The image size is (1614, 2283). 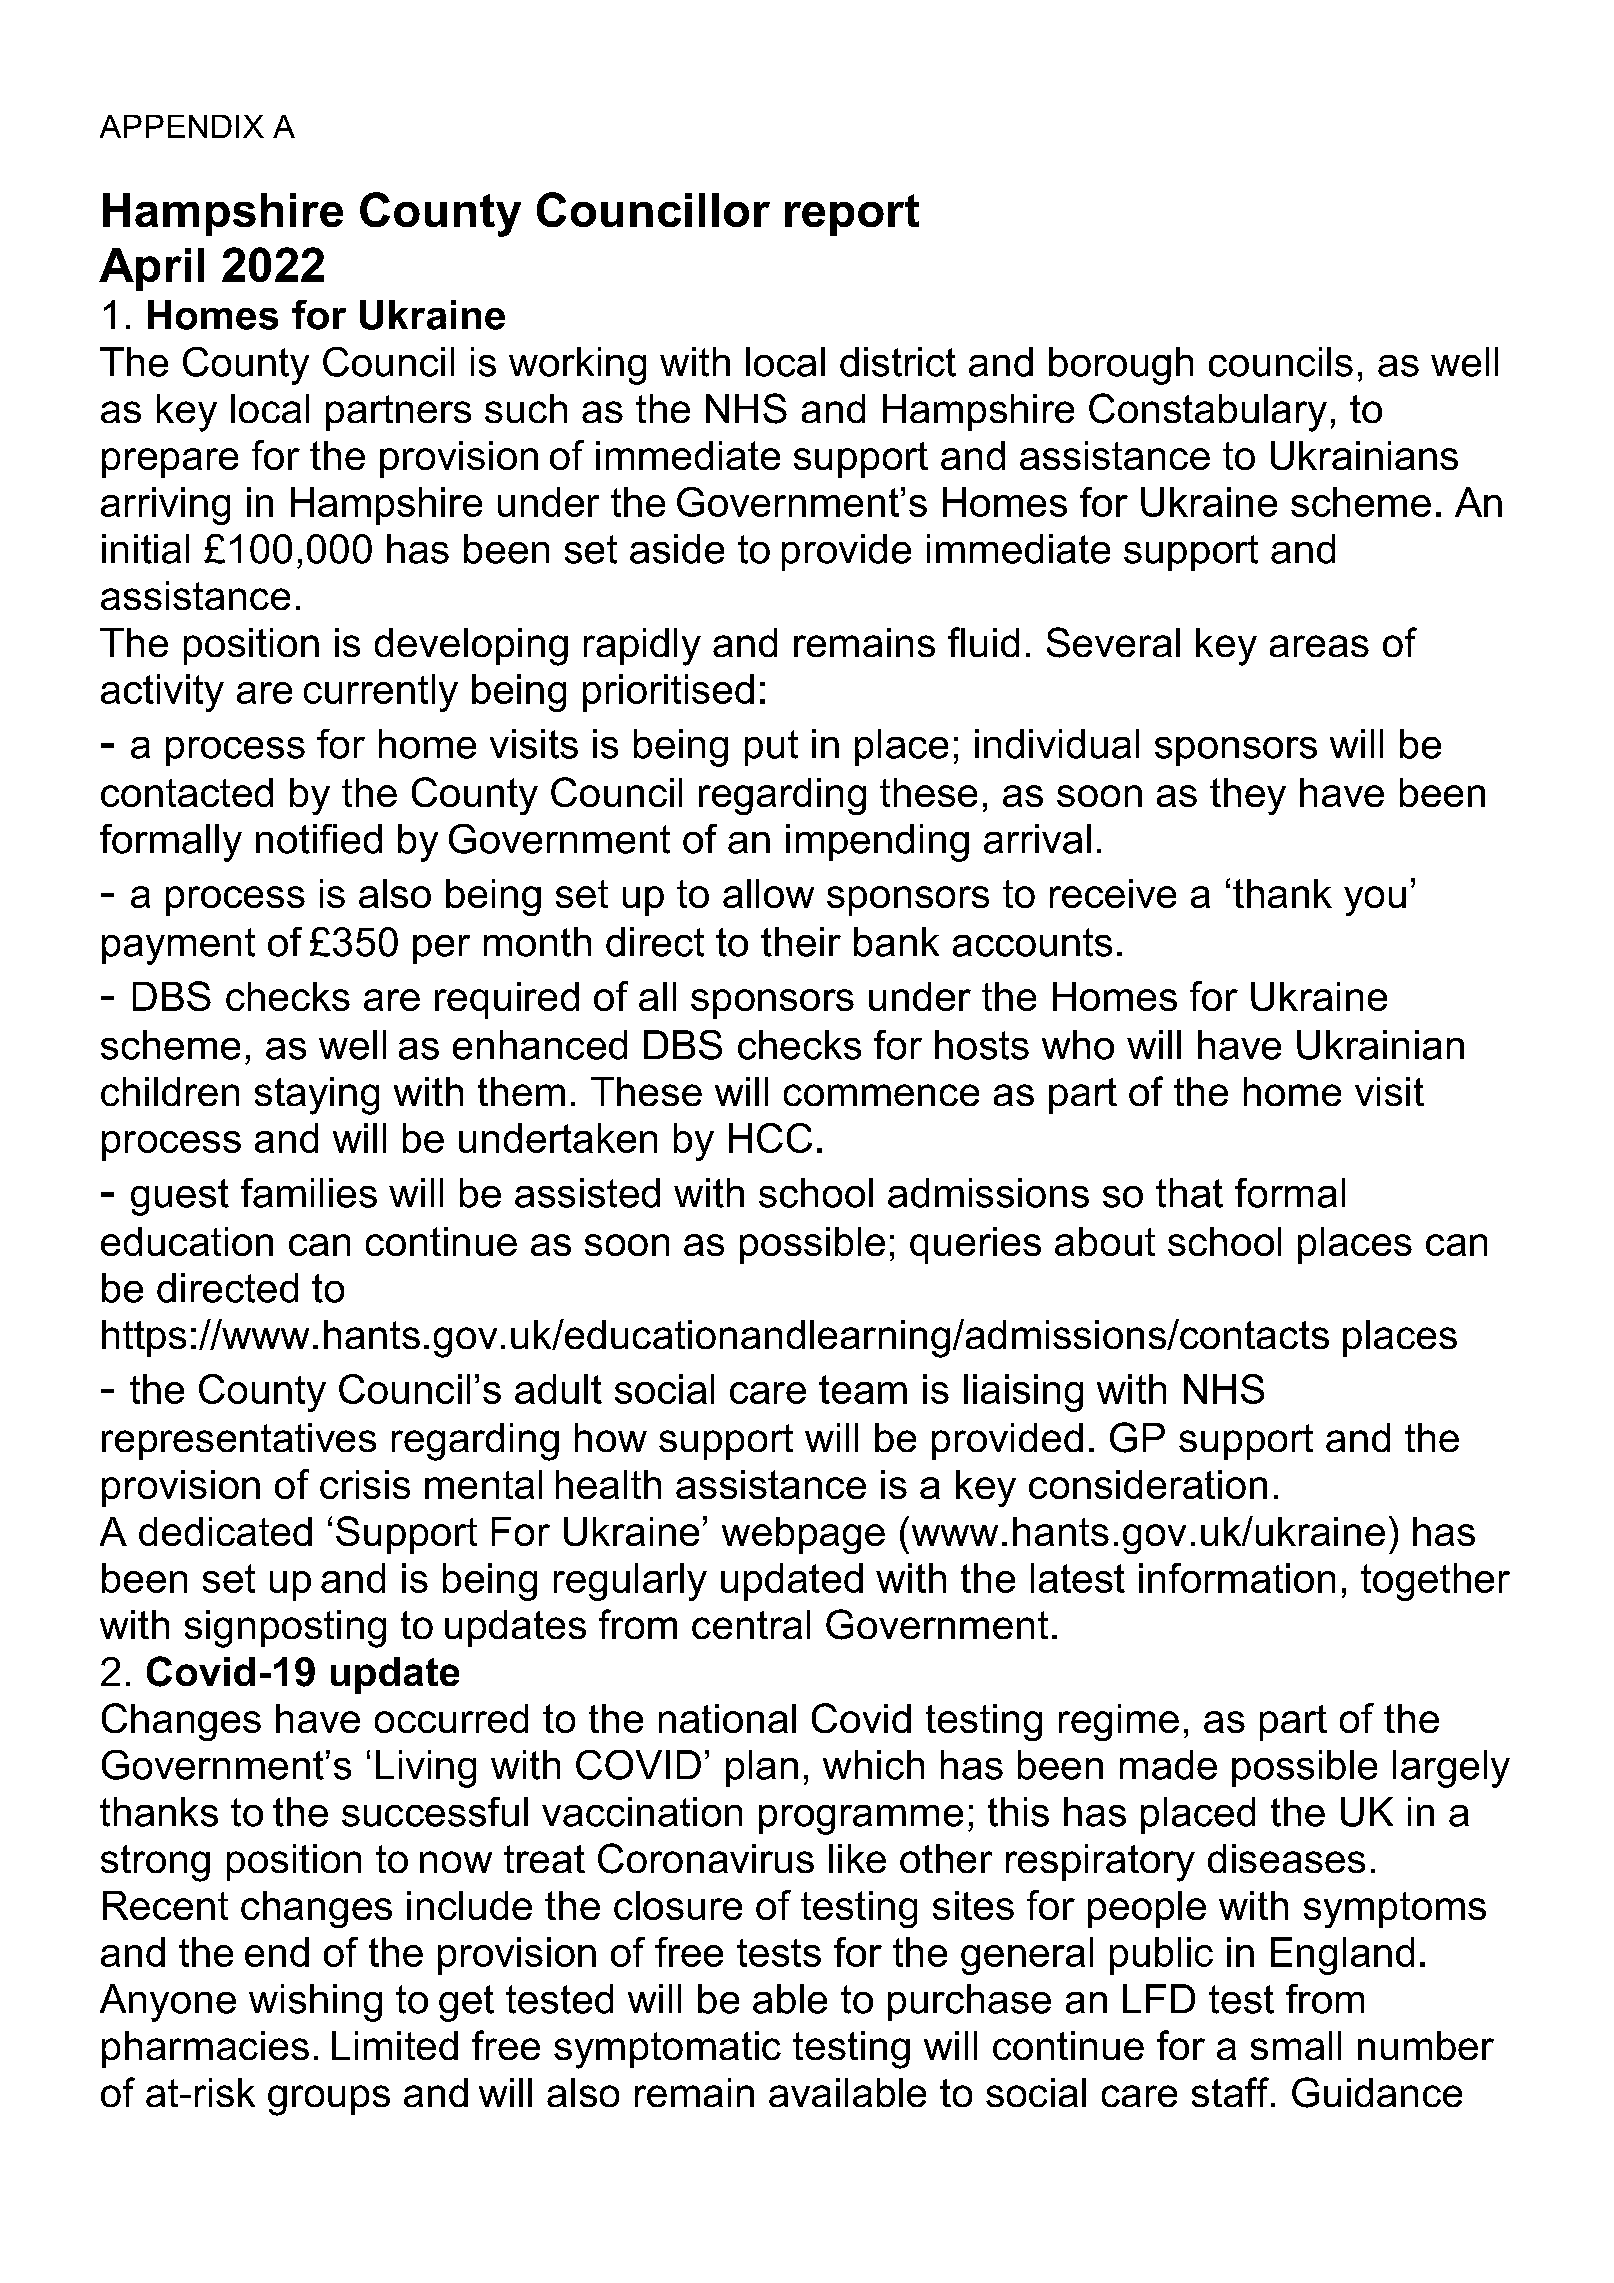 I want to click on report, so click(x=852, y=215).
